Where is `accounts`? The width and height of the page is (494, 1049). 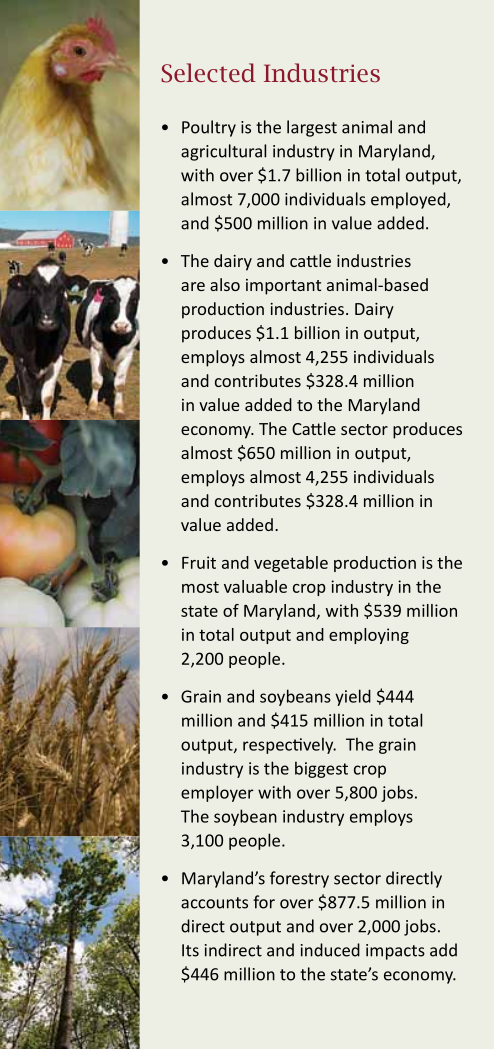 accounts is located at coordinates (214, 903).
